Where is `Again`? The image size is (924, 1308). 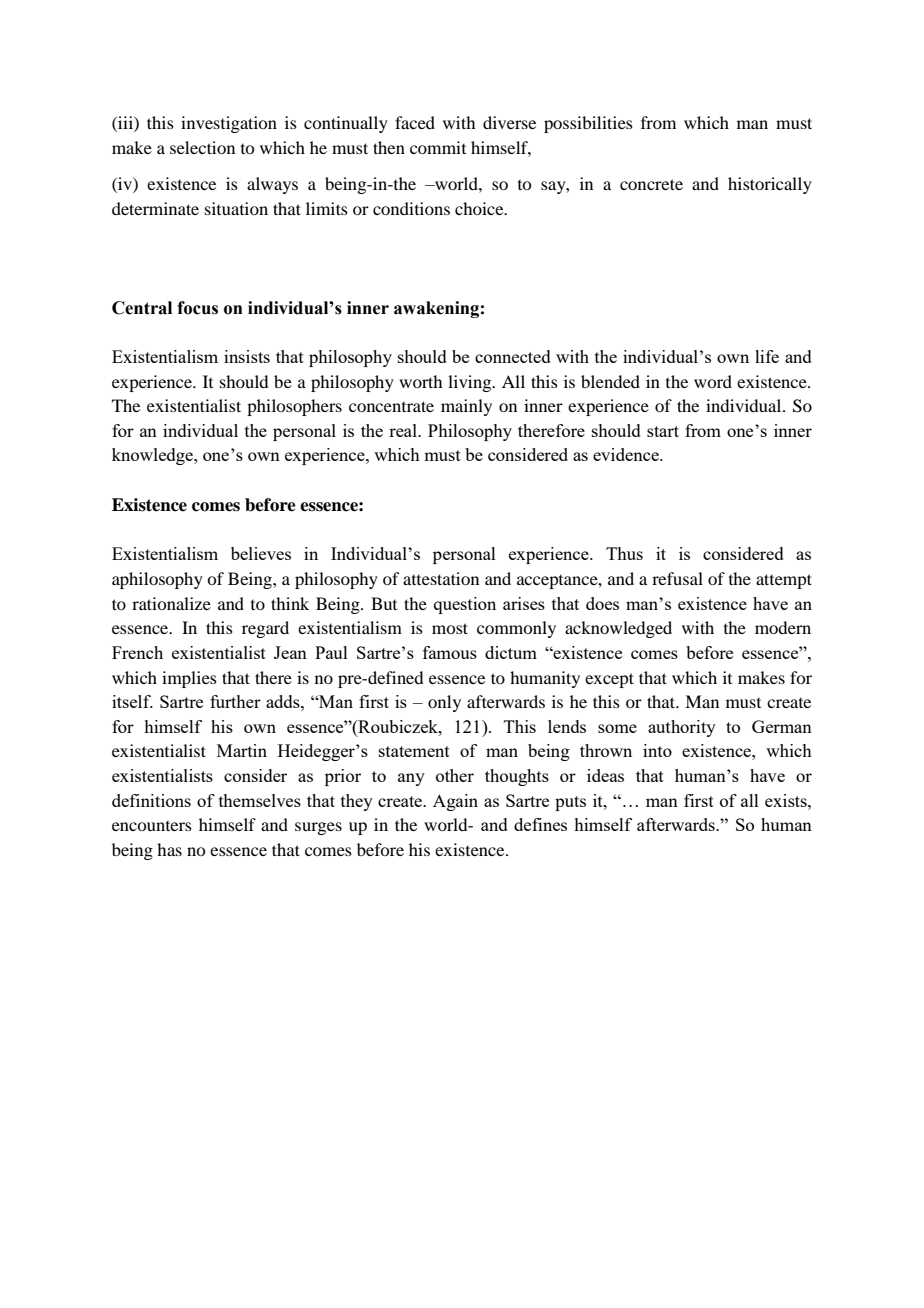
Again is located at coordinates (455, 802).
